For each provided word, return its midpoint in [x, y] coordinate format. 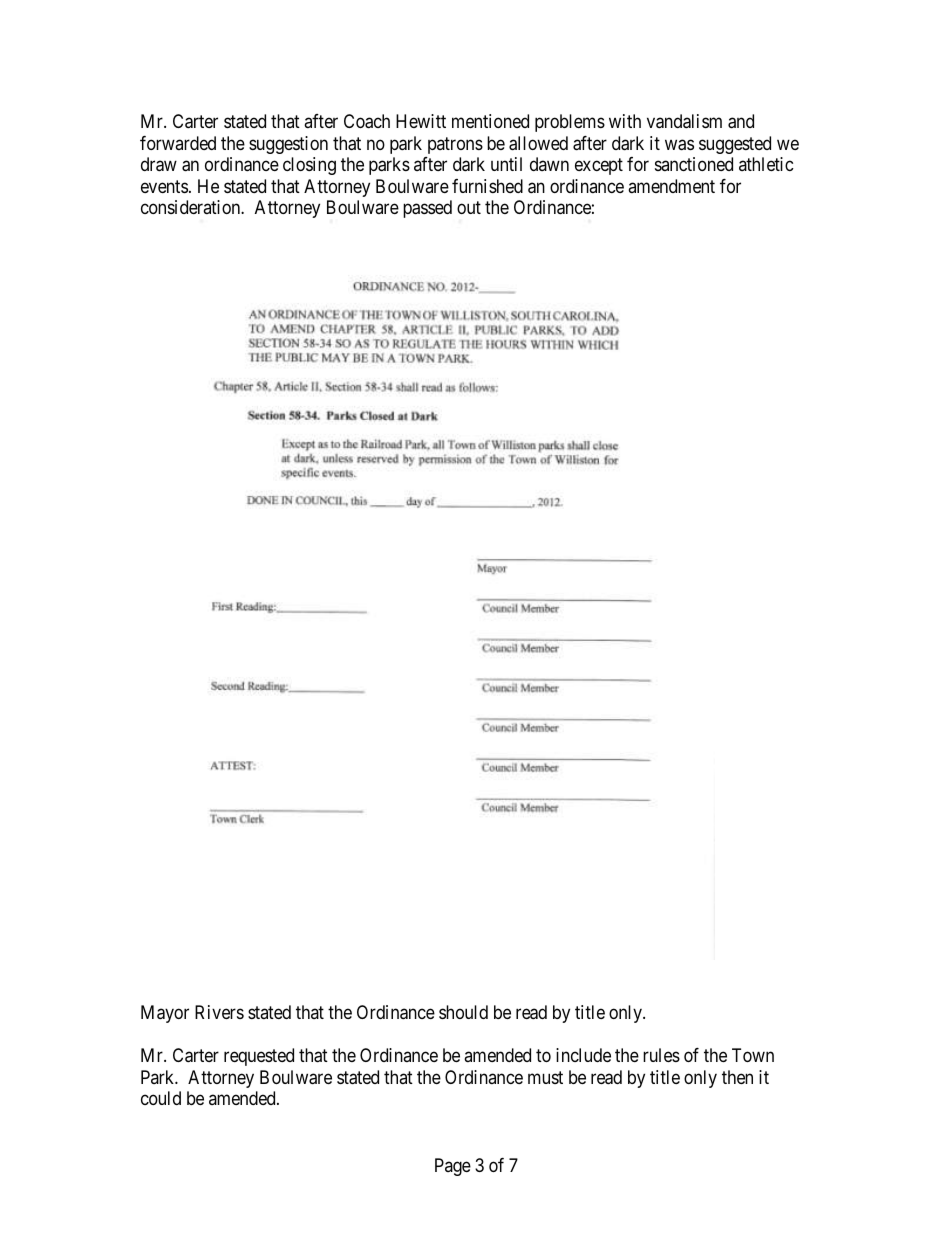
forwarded [178, 143]
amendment [671, 186]
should [463, 1012]
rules [661, 1055]
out [469, 208]
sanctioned [694, 164]
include [583, 1055]
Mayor [165, 1014]
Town [753, 1055]
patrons [455, 145]
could [161, 1098]
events [164, 186]
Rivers [219, 1012]
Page [453, 1167]
